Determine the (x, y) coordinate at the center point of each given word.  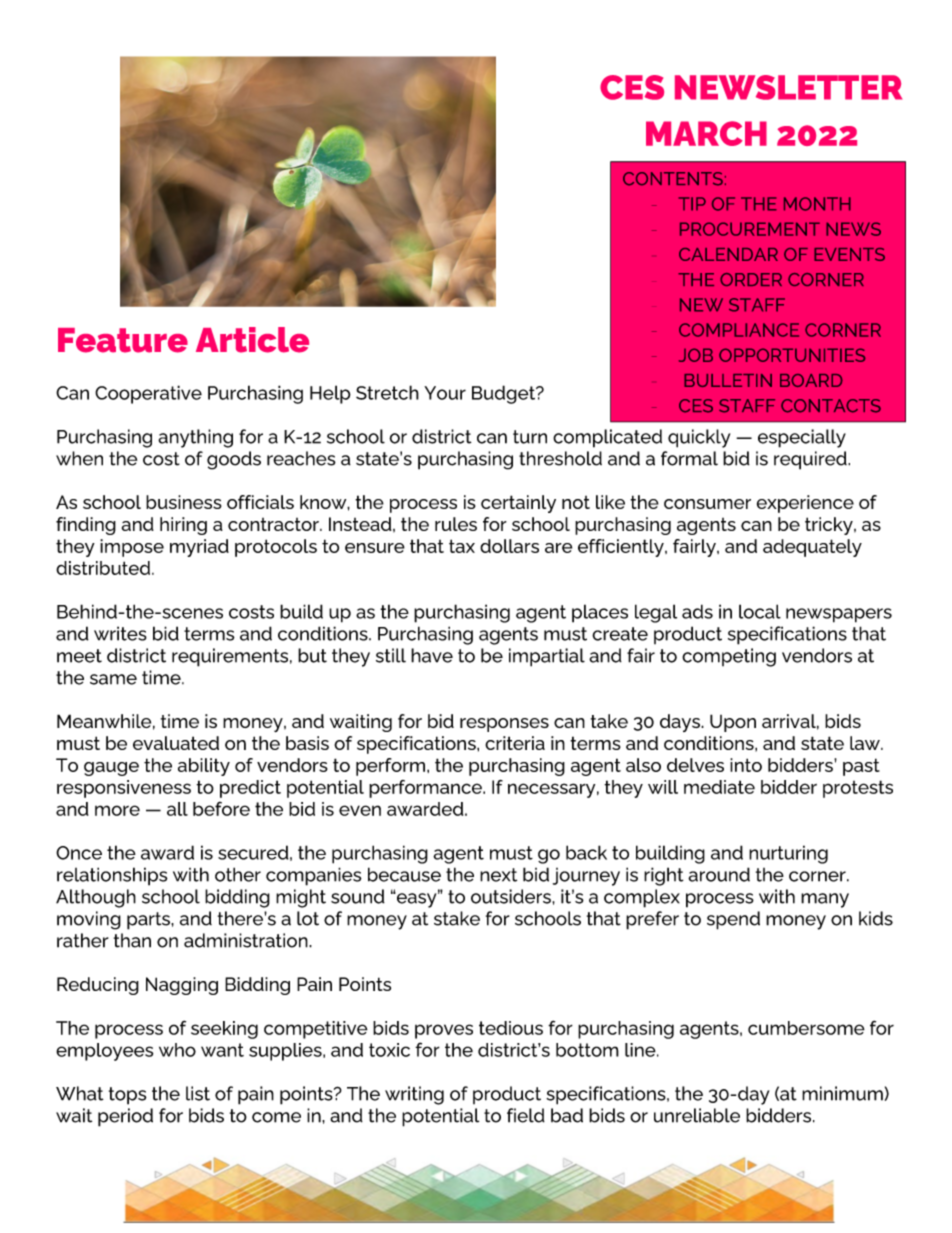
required (811, 460)
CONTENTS (673, 179)
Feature (123, 340)
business (184, 502)
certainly (518, 504)
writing (414, 1095)
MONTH (817, 204)
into (746, 765)
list (198, 1093)
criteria (515, 743)
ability (204, 767)
